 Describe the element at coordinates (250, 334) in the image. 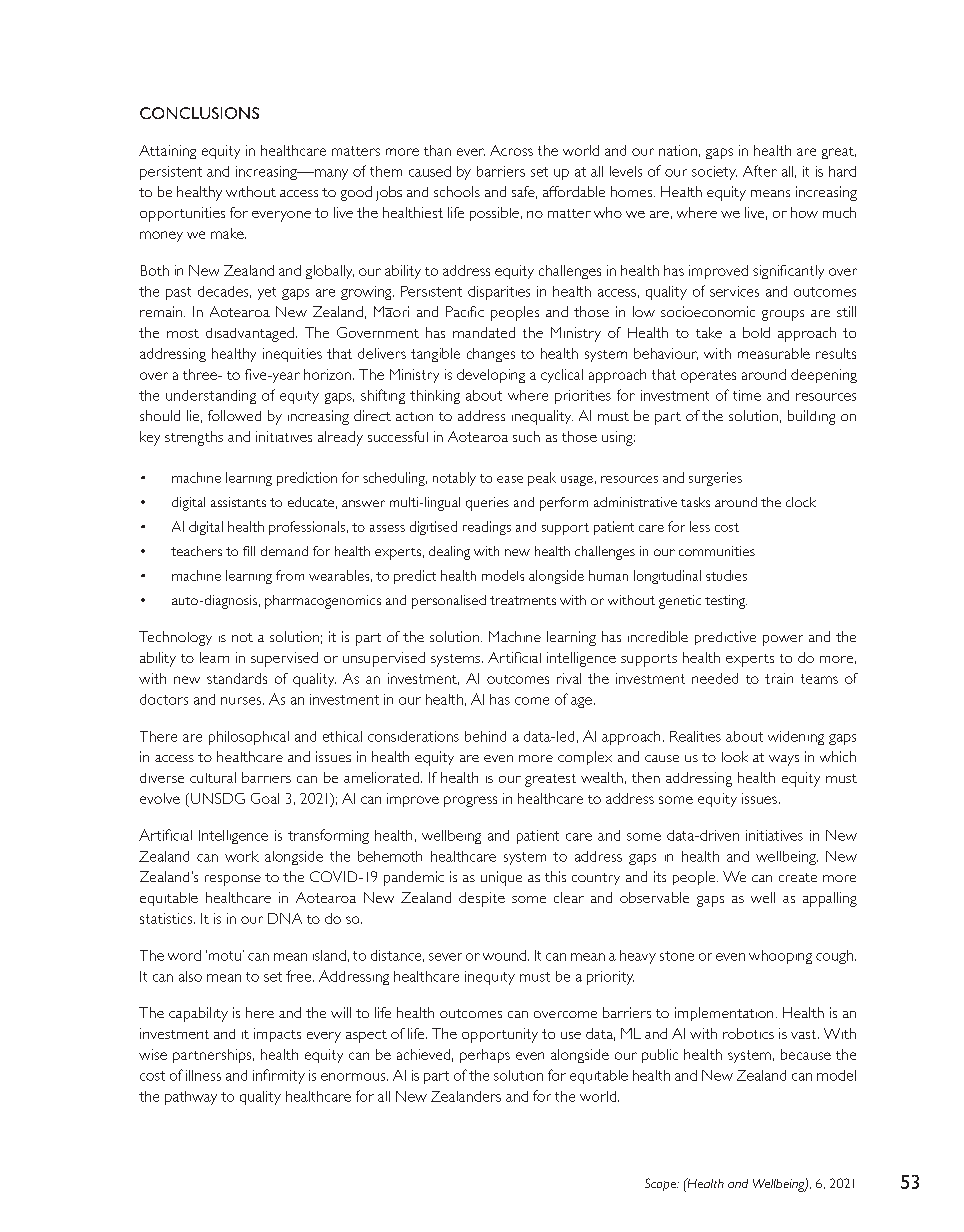

I see `disadvantaged` at that location.
